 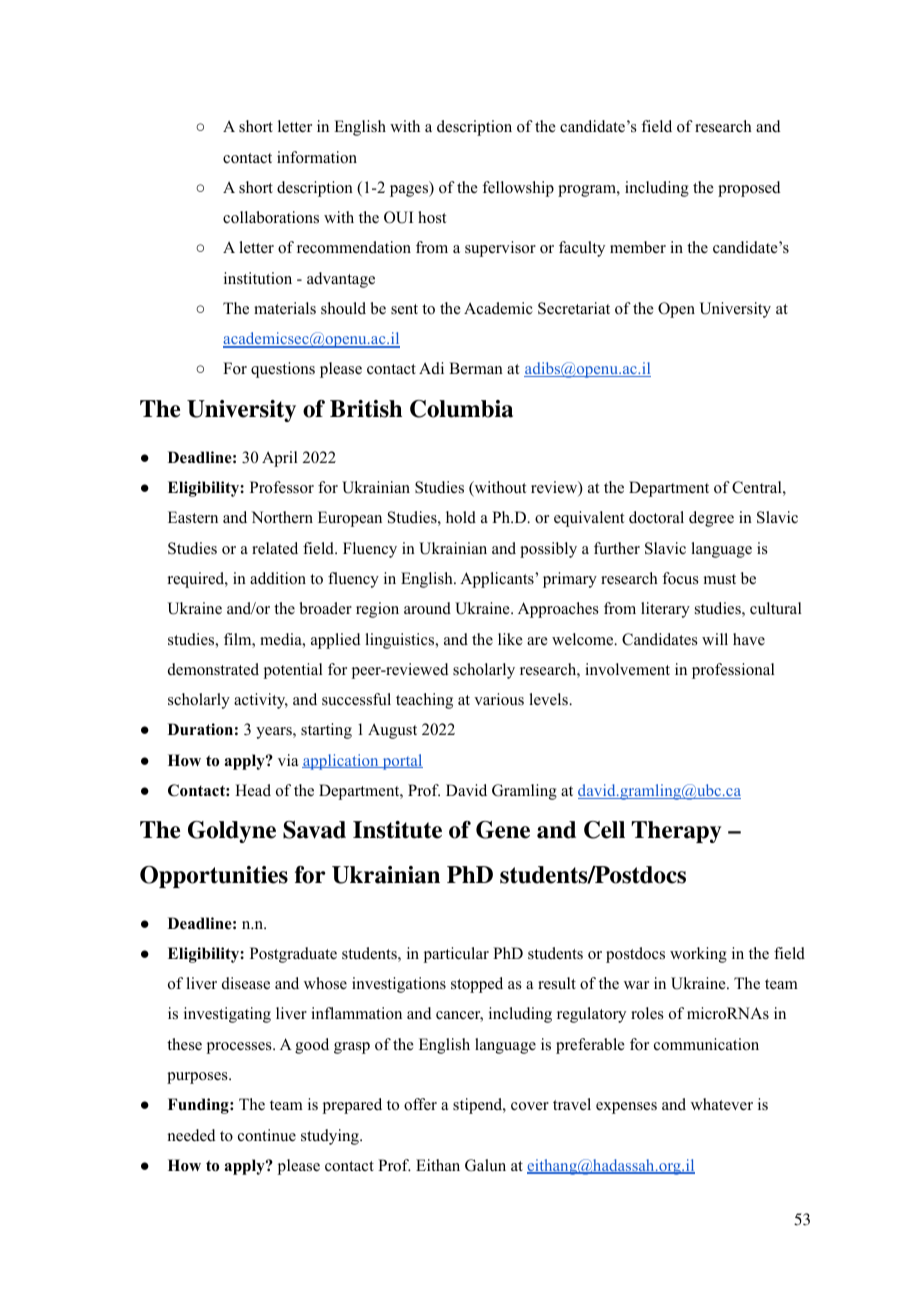 What do you see at coordinates (503, 830) in the screenshot?
I see `Gene` at bounding box center [503, 830].
